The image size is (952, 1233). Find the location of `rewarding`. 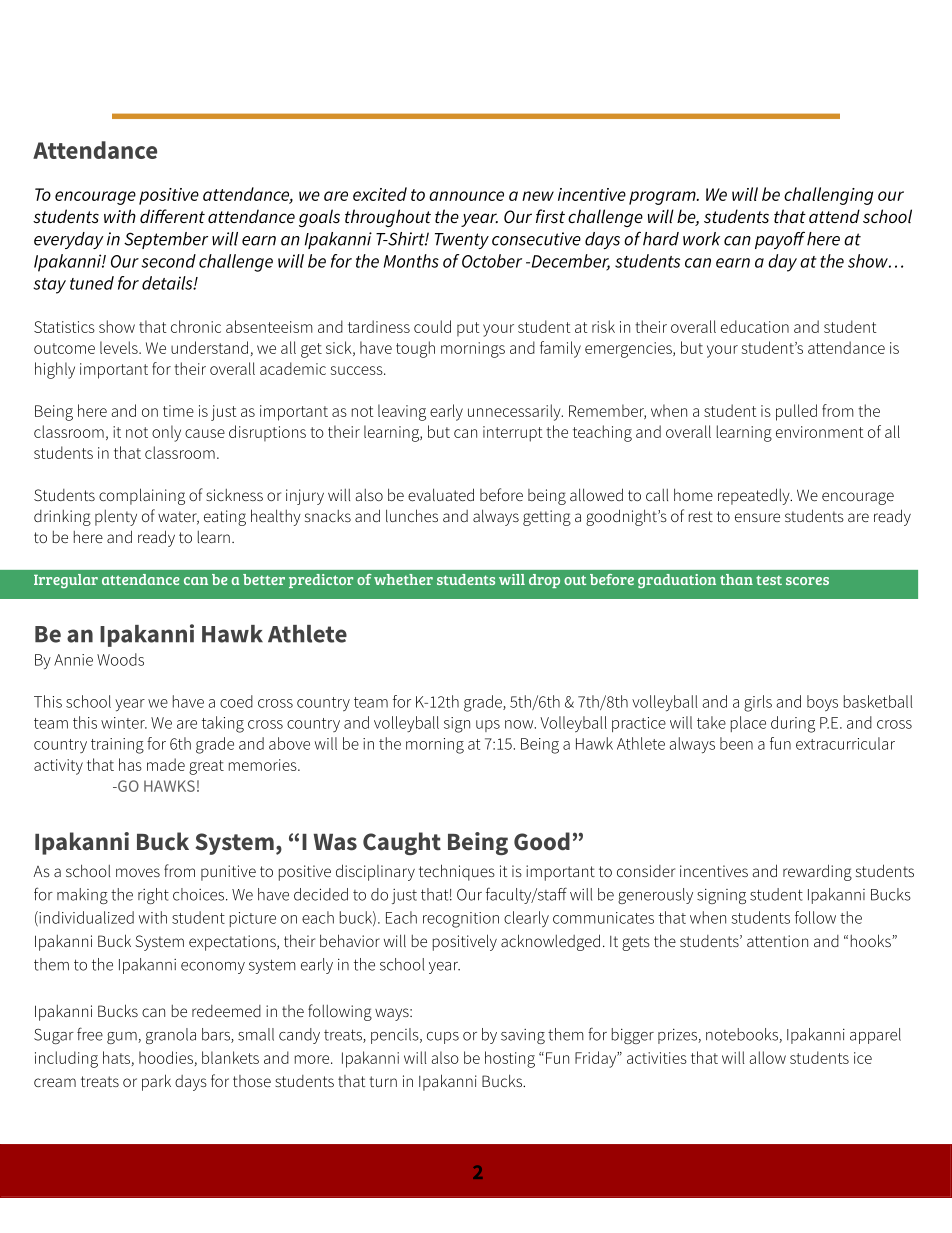

rewarding is located at coordinates (817, 872).
